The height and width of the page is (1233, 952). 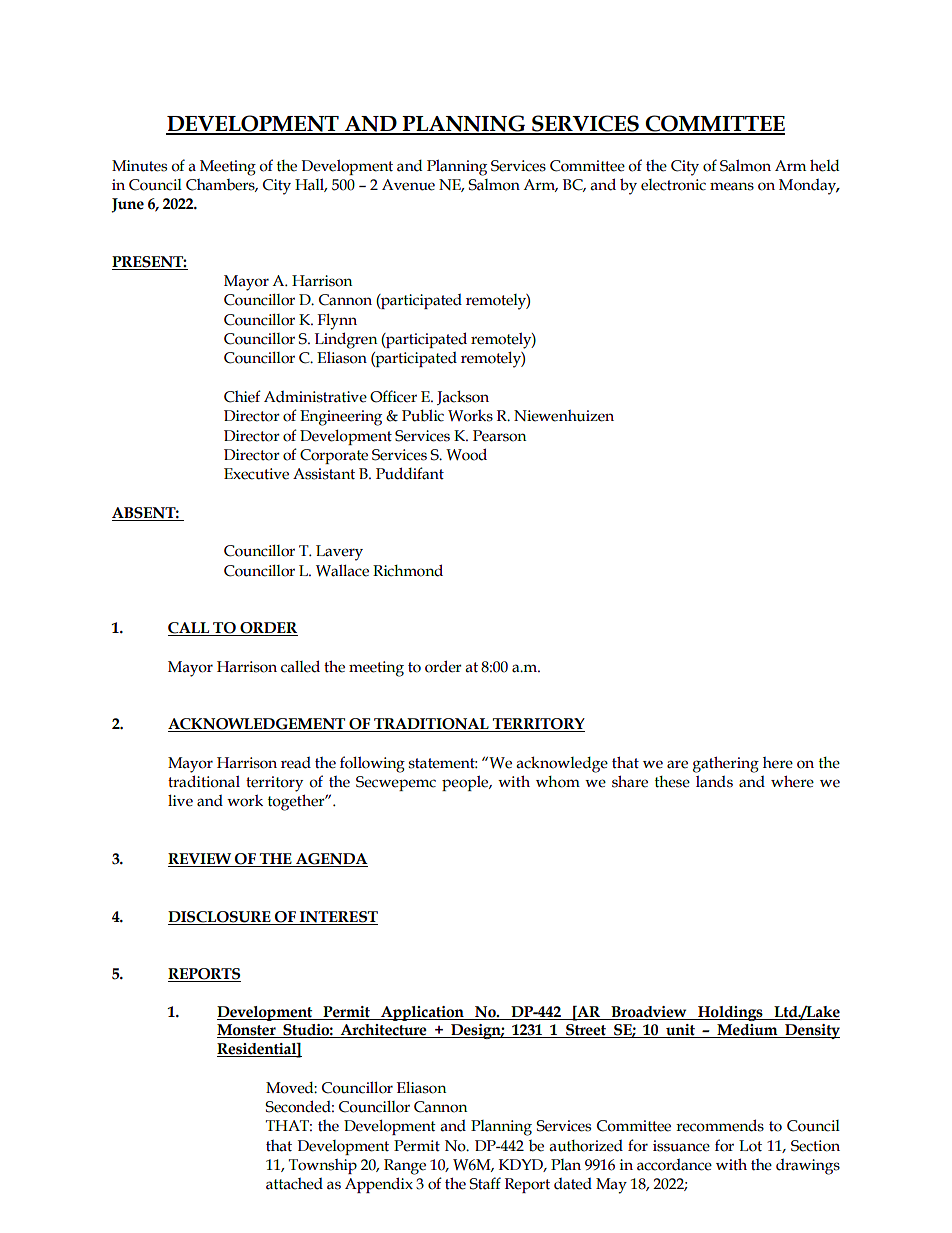 I want to click on Application, so click(x=422, y=1013).
